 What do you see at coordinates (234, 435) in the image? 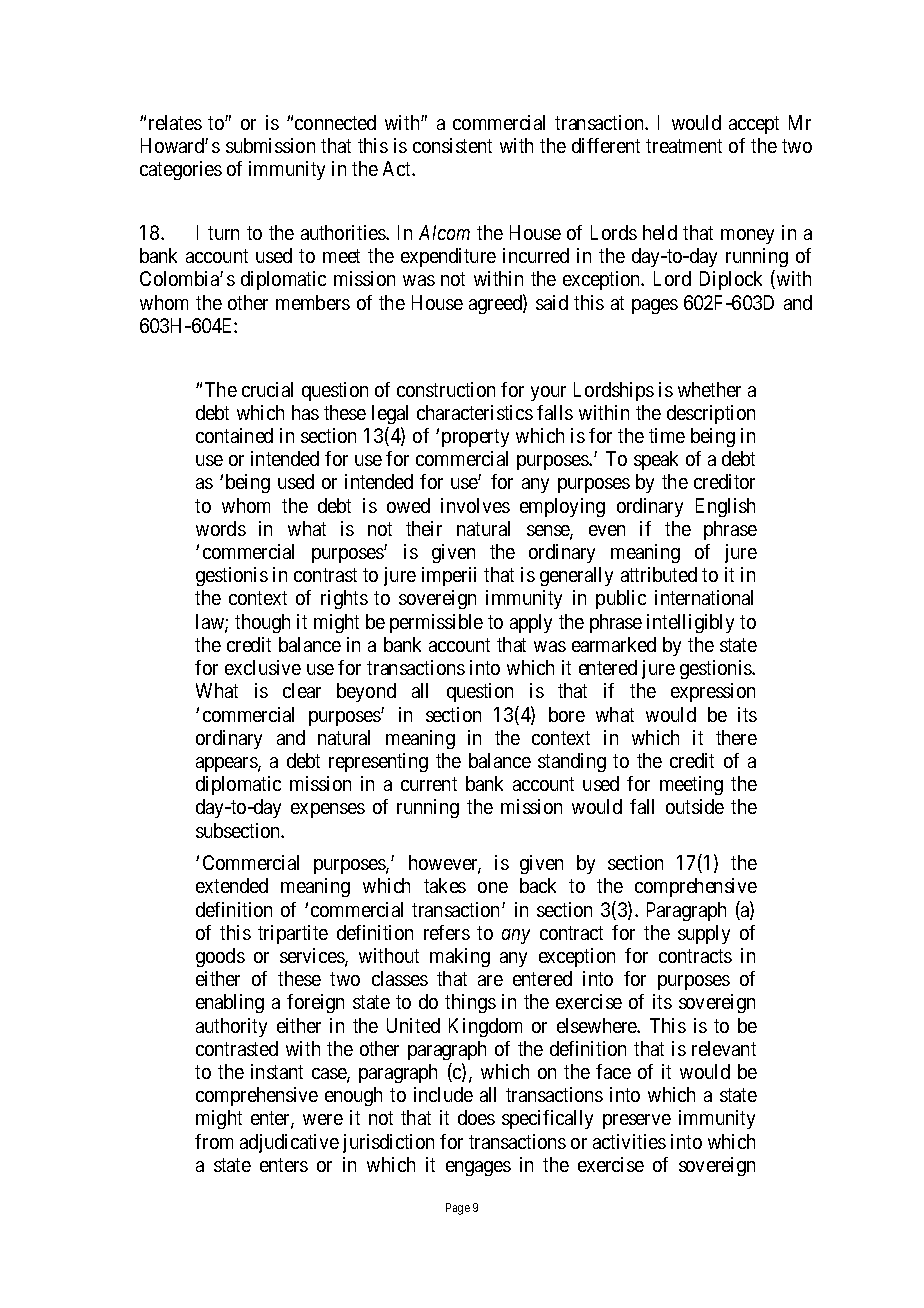
I see `contained` at bounding box center [234, 435].
